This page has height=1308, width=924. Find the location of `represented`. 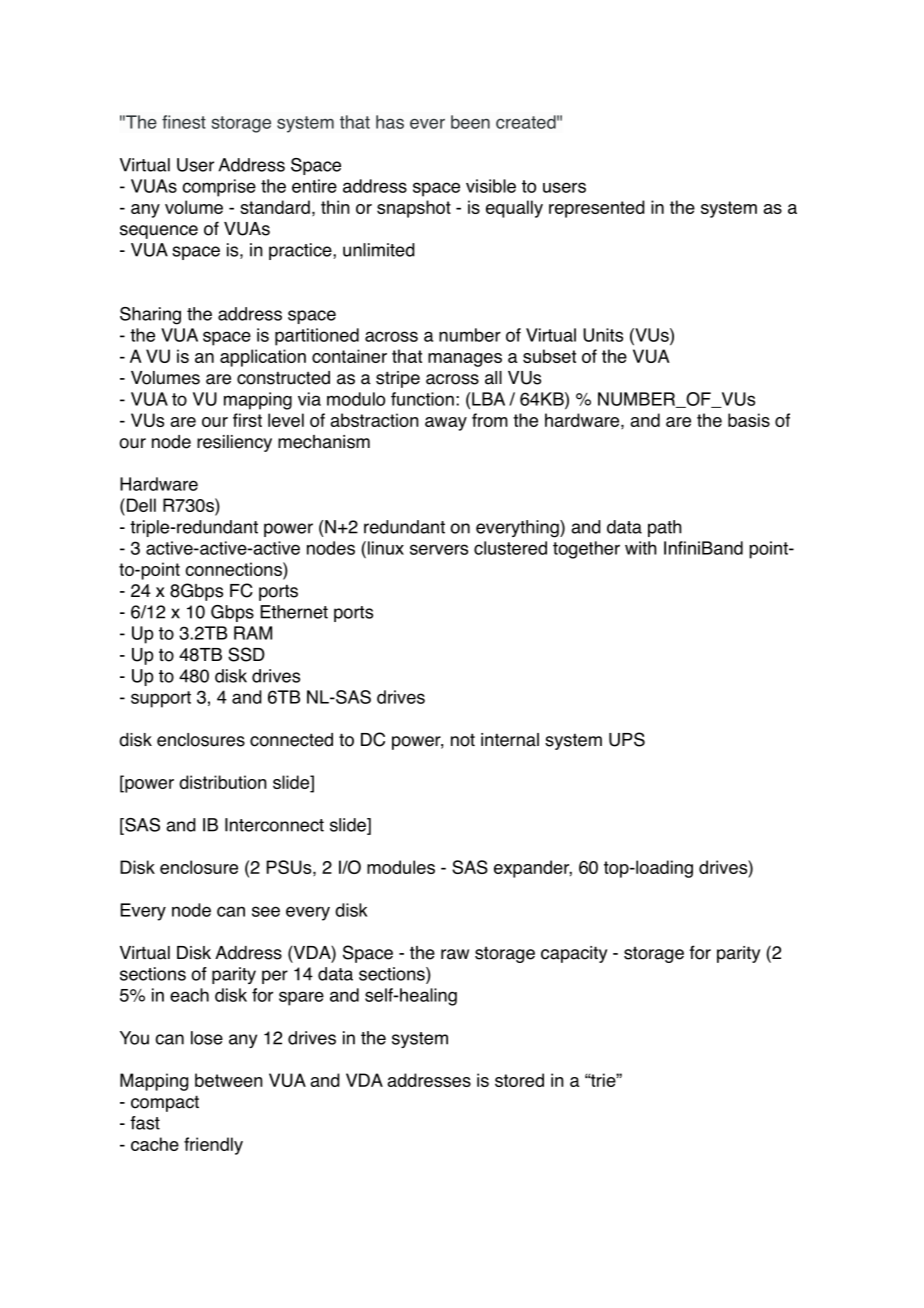

represented is located at coordinates (597, 209).
